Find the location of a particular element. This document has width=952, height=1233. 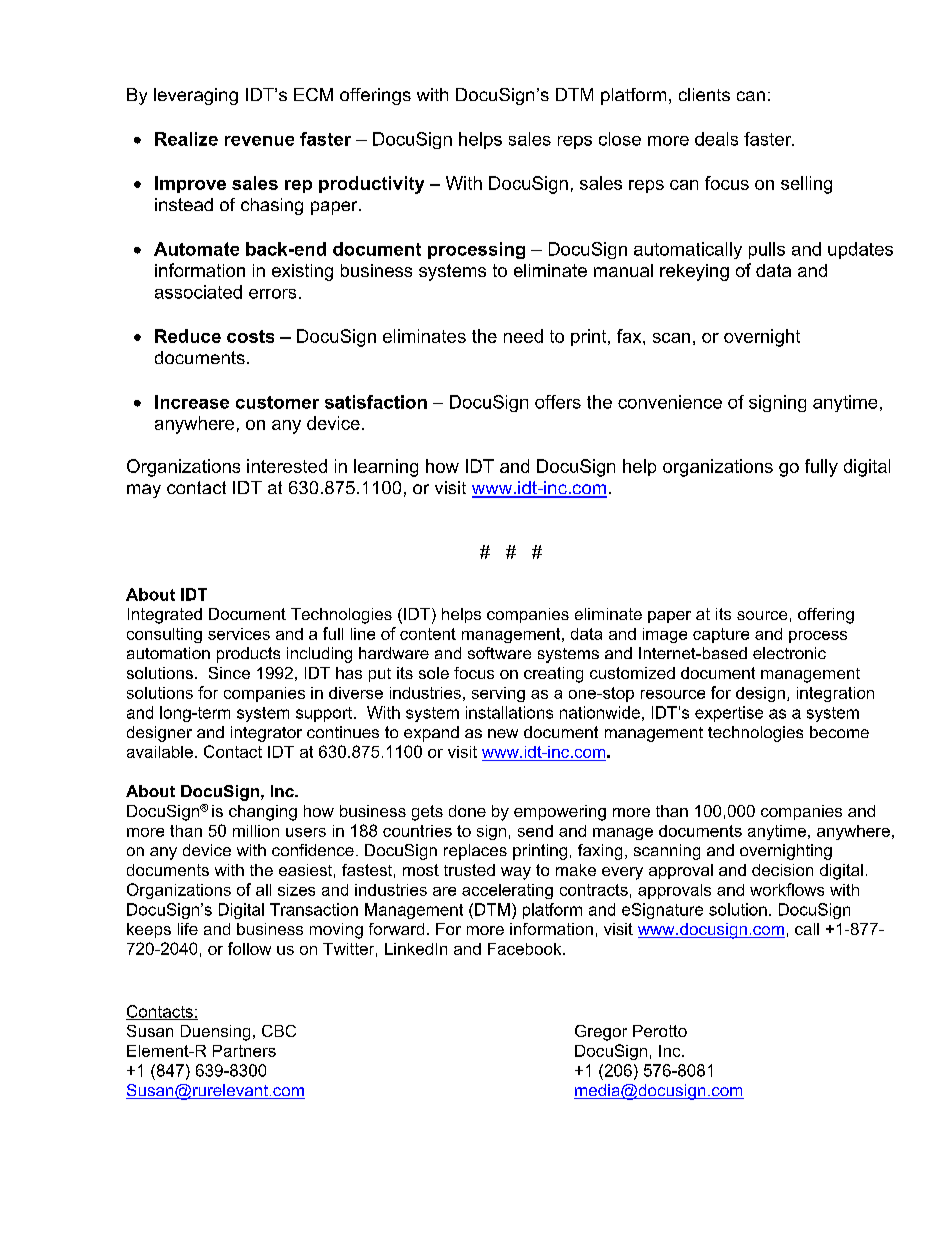

revenue is located at coordinates (259, 141).
